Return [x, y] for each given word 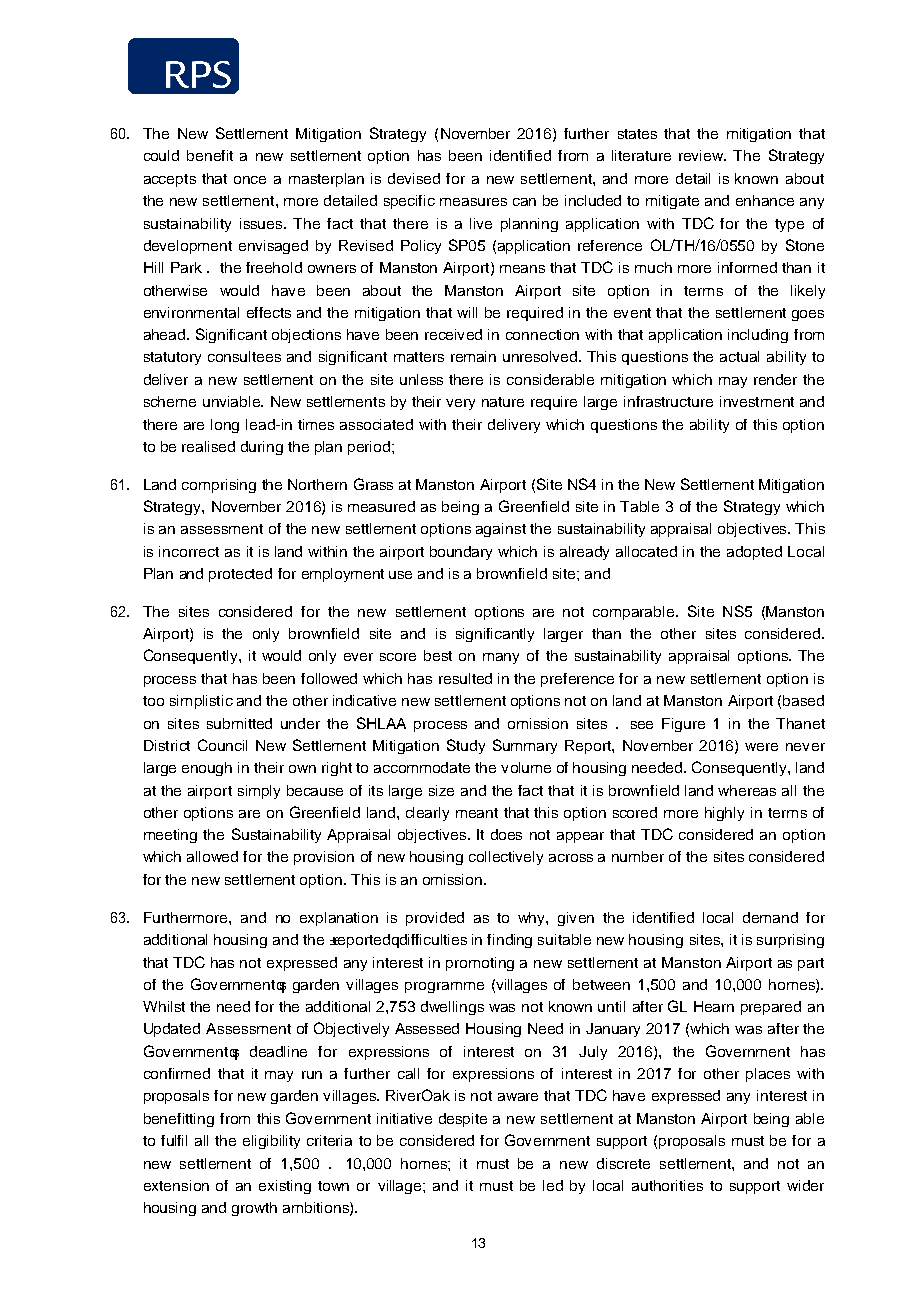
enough [207, 769]
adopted [754, 553]
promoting [480, 964]
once [250, 180]
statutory [172, 358]
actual [739, 356]
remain [473, 356]
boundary [461, 553]
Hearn [714, 1006]
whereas [747, 790]
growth [254, 1209]
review [702, 155]
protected [240, 575]
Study [466, 746]
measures [473, 202]
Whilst [164, 1006]
